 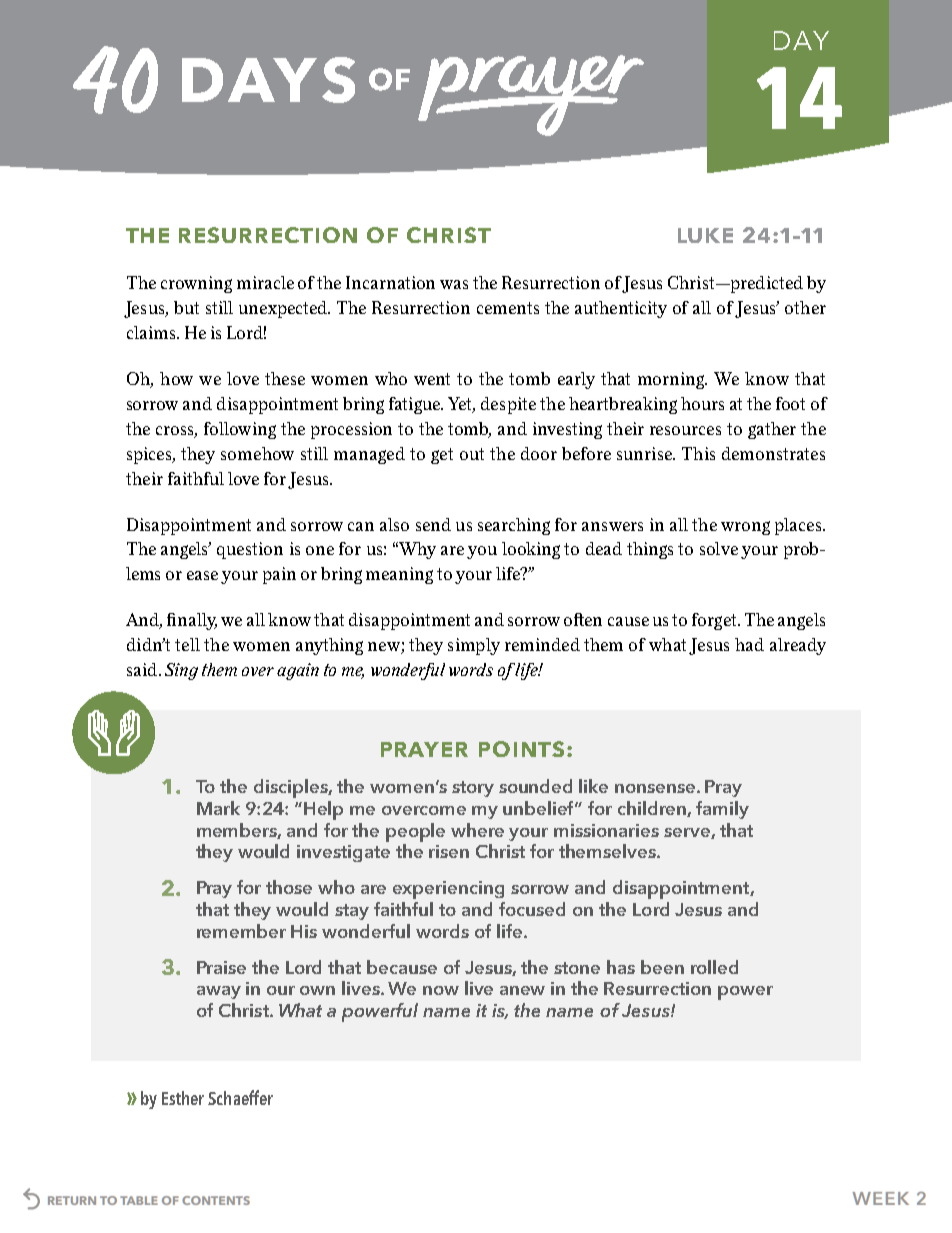 What do you see at coordinates (714, 967) in the document?
I see `rolled` at bounding box center [714, 967].
